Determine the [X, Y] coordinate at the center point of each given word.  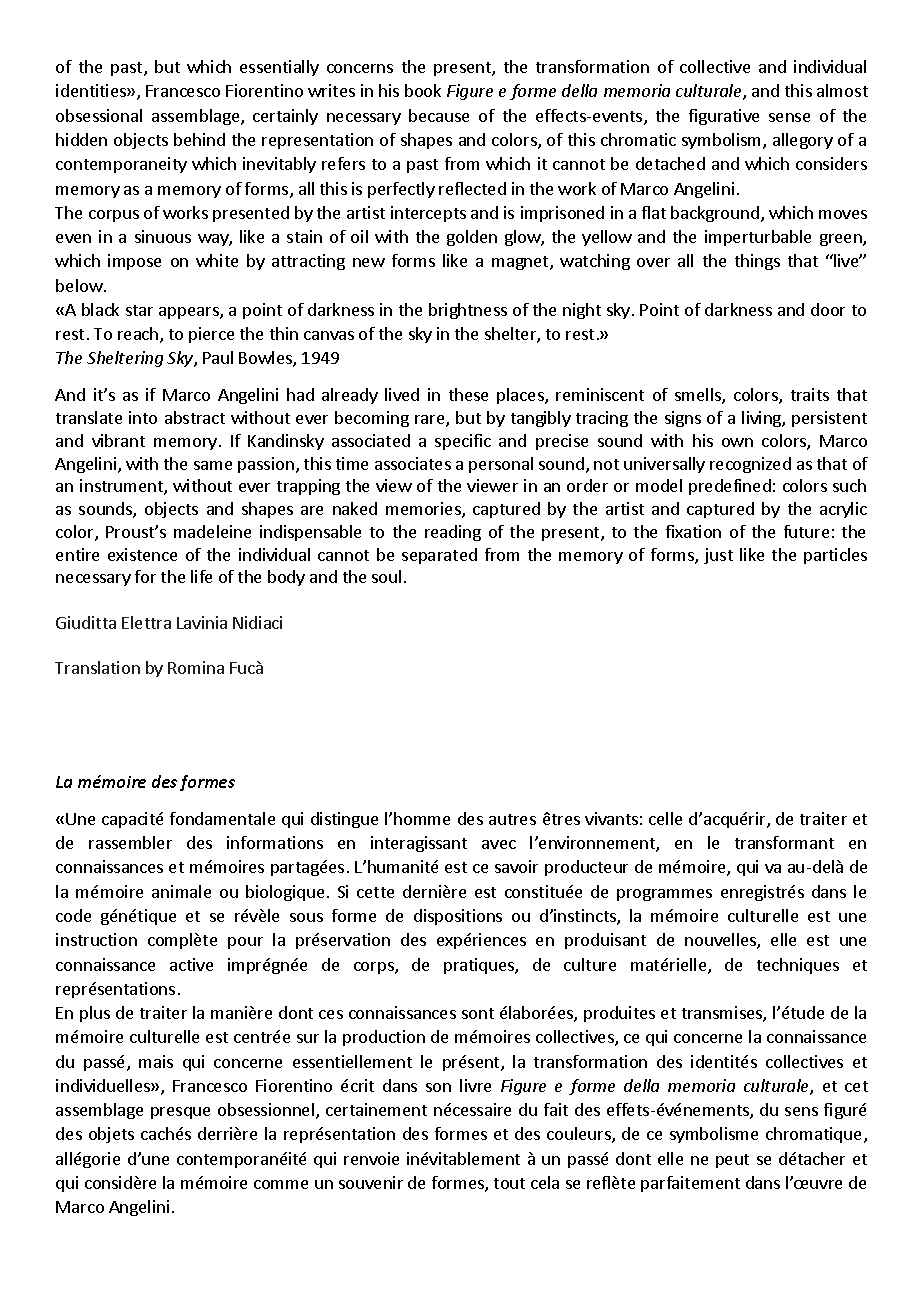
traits [810, 394]
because [439, 115]
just [718, 556]
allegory [803, 141]
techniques [798, 966]
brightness [468, 311]
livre [475, 1085]
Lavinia [202, 622]
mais [156, 1061]
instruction [96, 939]
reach [139, 335]
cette [375, 892]
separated [439, 556]
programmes [664, 895]
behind [199, 139]
